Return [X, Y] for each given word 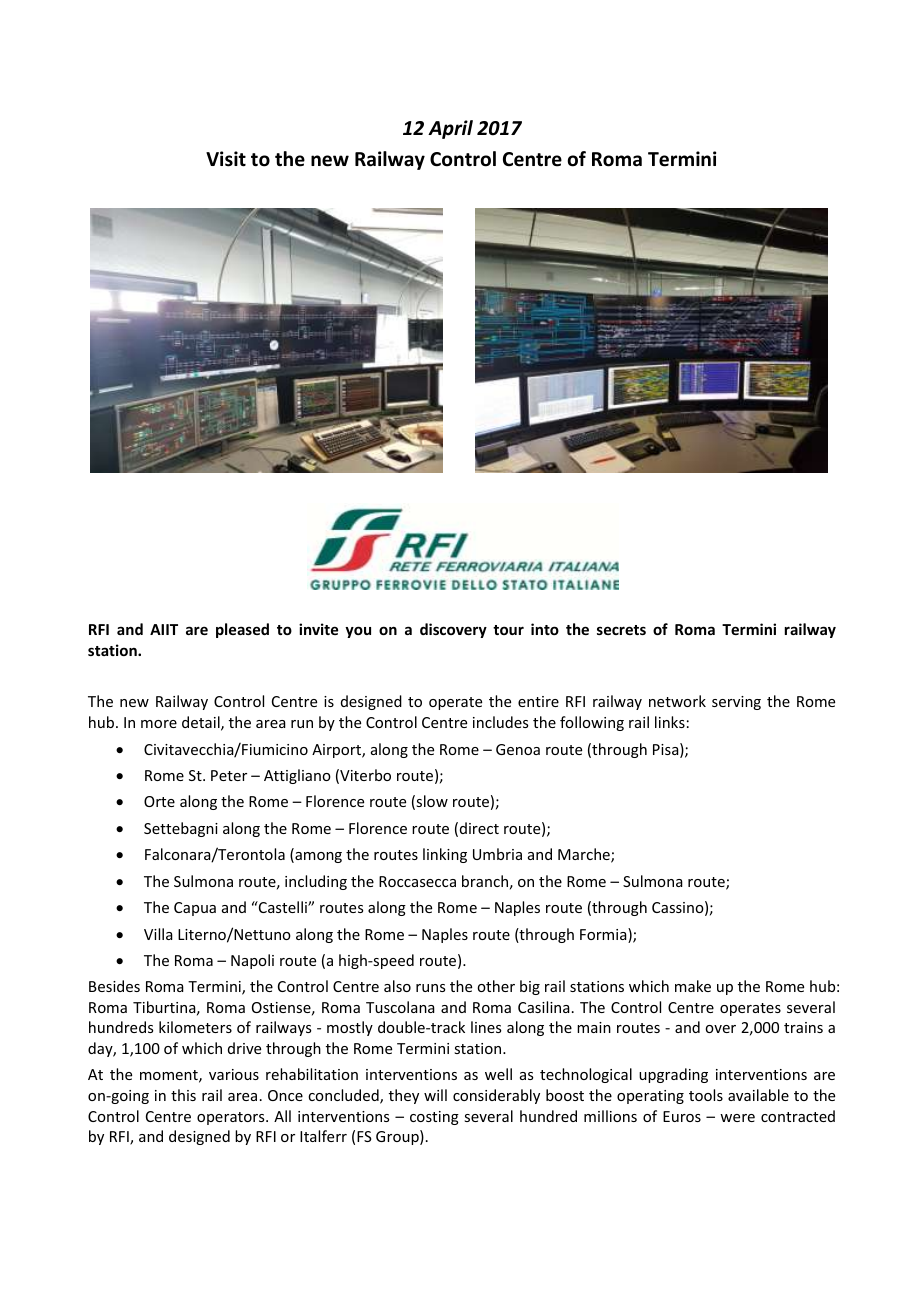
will [435, 1095]
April [450, 129]
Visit [226, 159]
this [183, 1095]
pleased [242, 630]
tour [508, 630]
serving [736, 703]
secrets [621, 630]
